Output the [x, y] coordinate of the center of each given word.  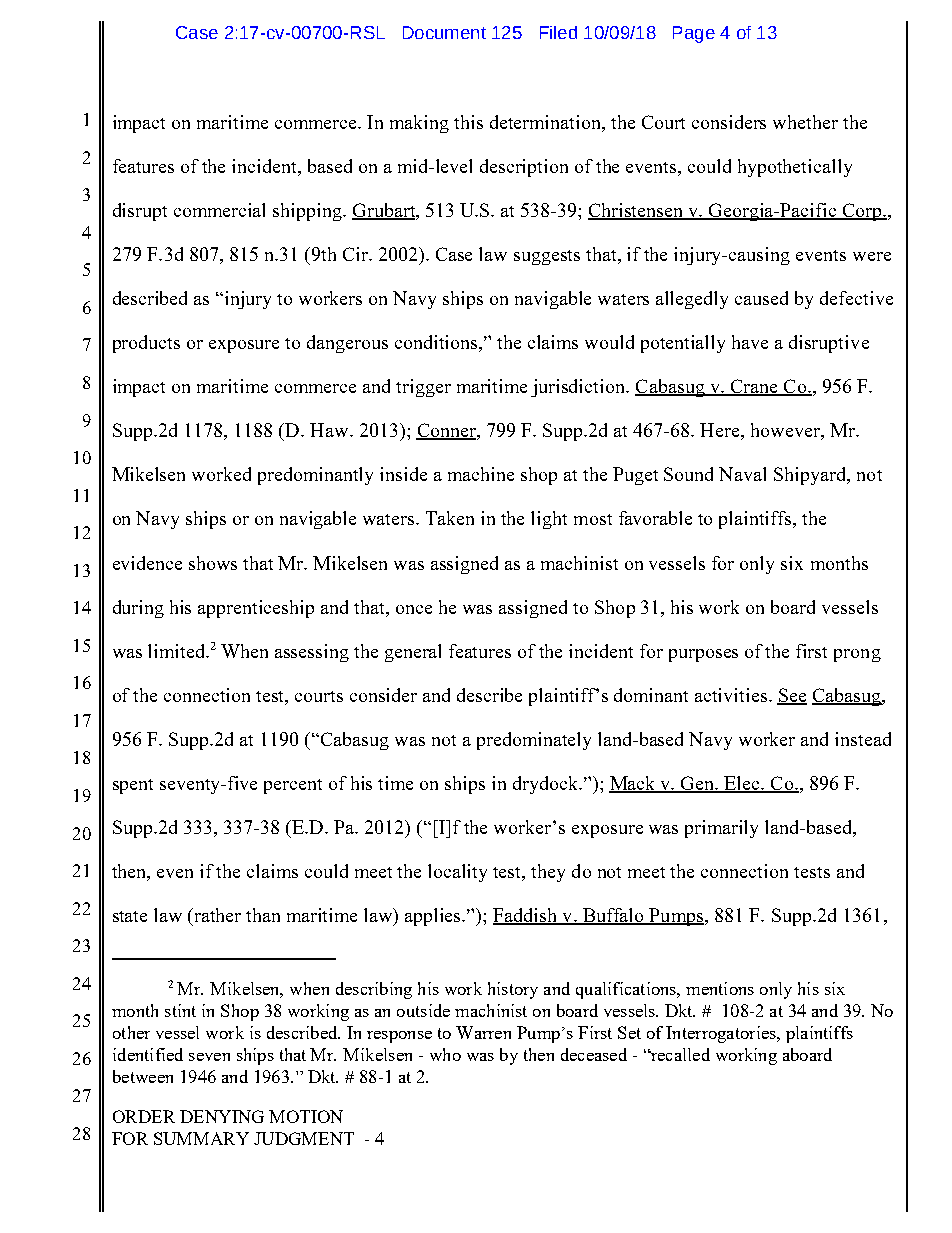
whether [805, 122]
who [445, 1054]
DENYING [222, 1116]
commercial [219, 210]
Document [444, 32]
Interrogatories [722, 1034]
